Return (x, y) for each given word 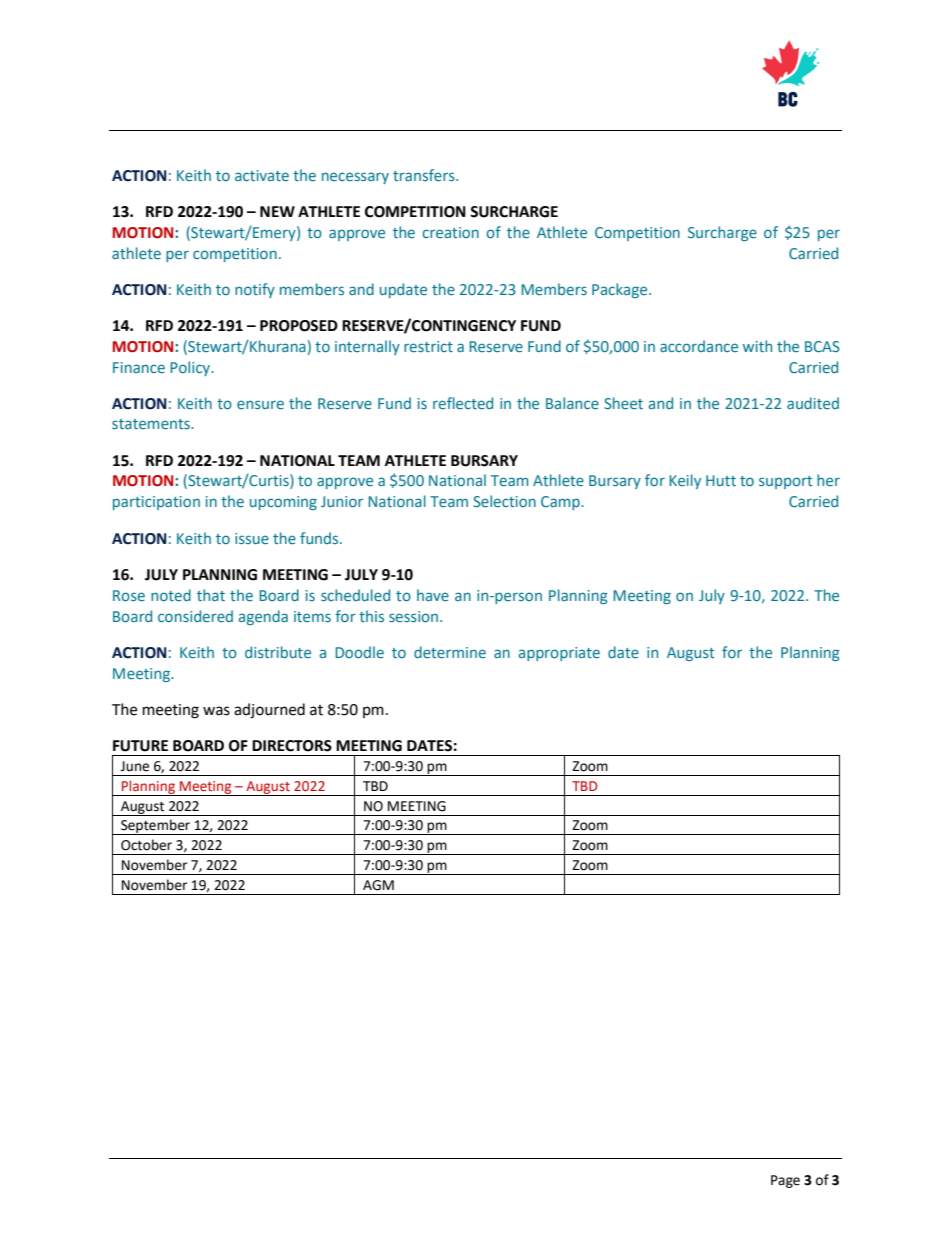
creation (450, 232)
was (216, 711)
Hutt (721, 480)
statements (152, 424)
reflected (463, 403)
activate (262, 175)
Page (785, 1181)
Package (621, 290)
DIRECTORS (292, 746)
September (156, 827)
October (146, 845)
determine (450, 652)
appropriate (559, 654)
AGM (378, 885)
